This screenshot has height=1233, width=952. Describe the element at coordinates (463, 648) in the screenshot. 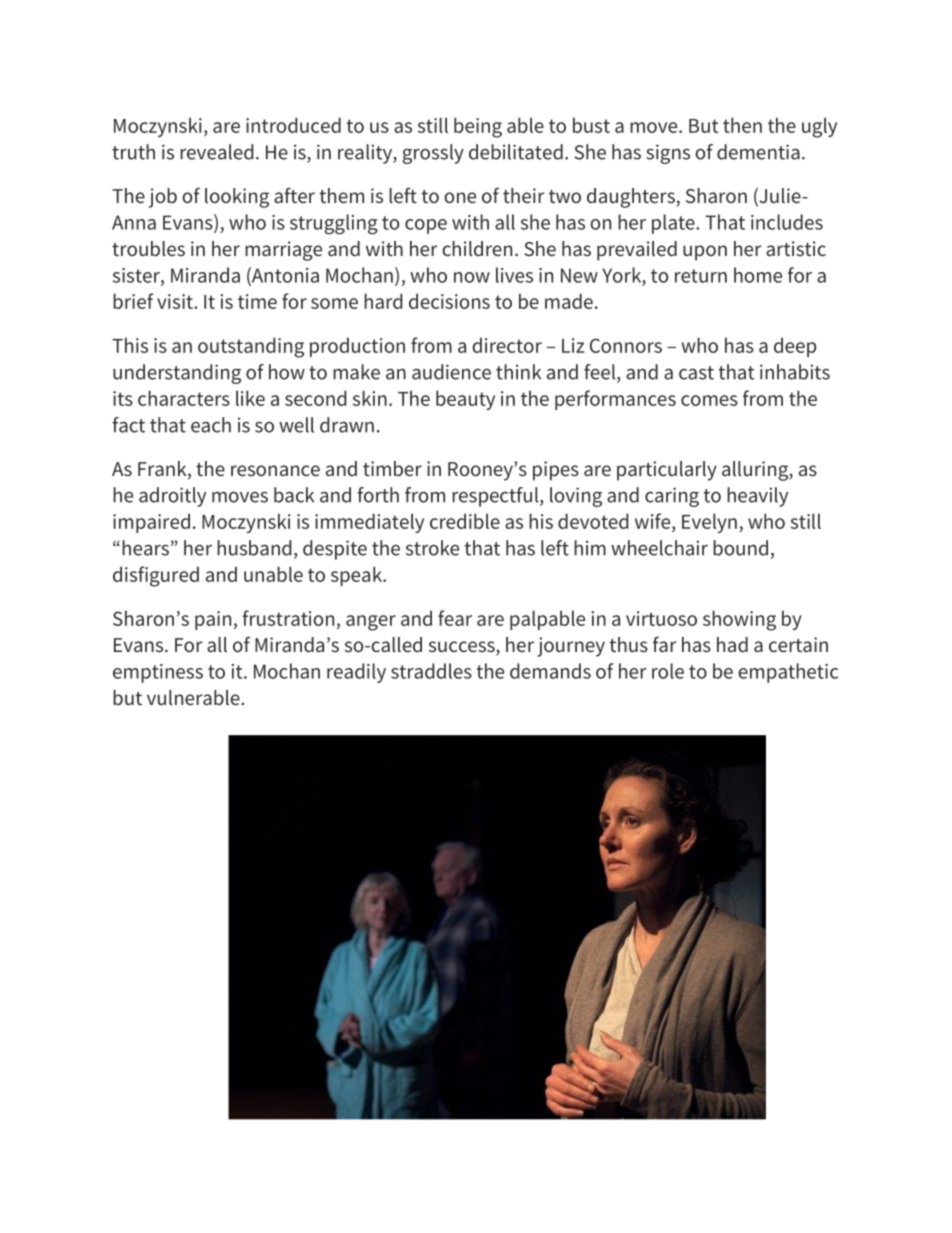

I see `success` at that location.
